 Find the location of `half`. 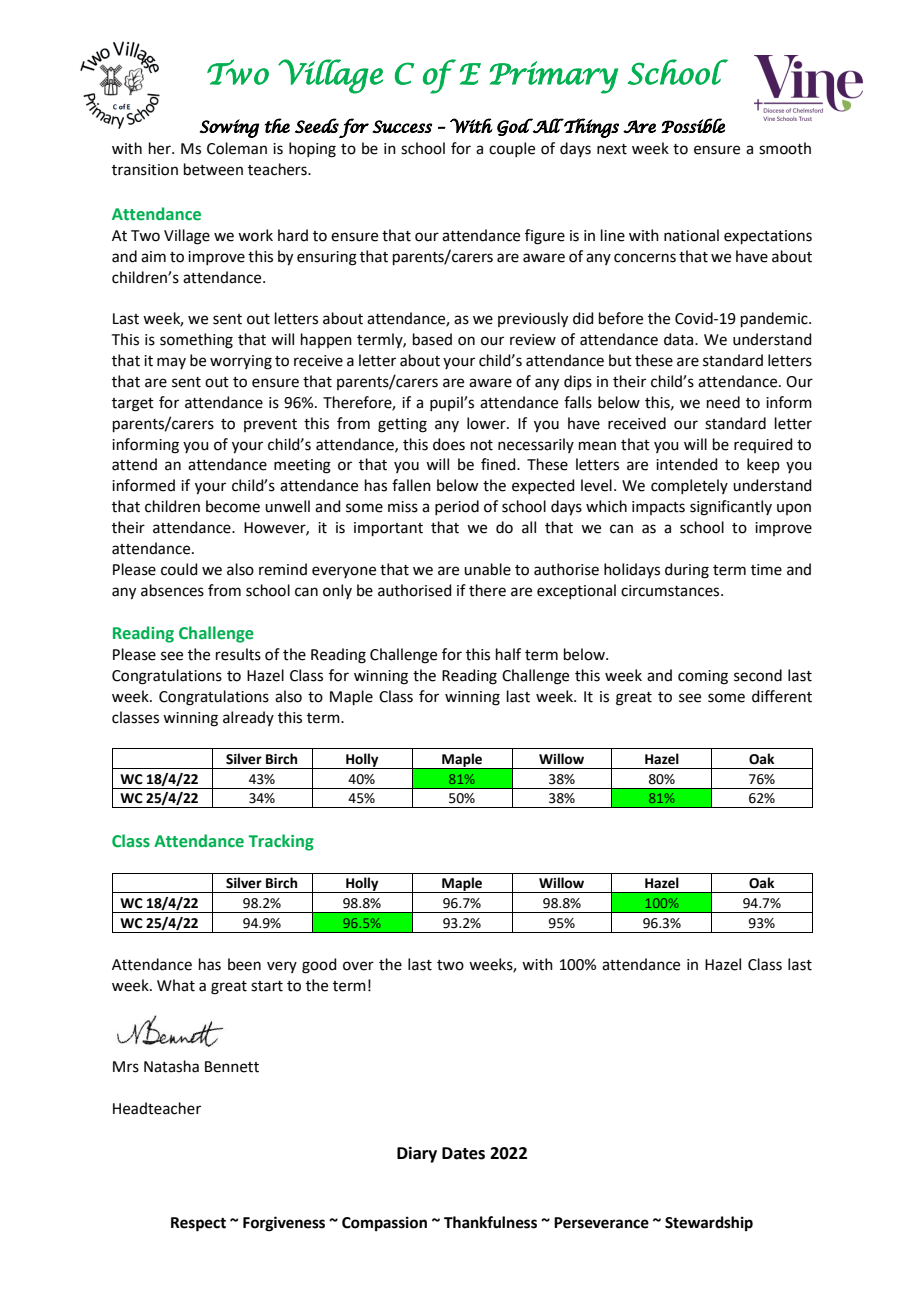

half is located at coordinates (508, 654).
